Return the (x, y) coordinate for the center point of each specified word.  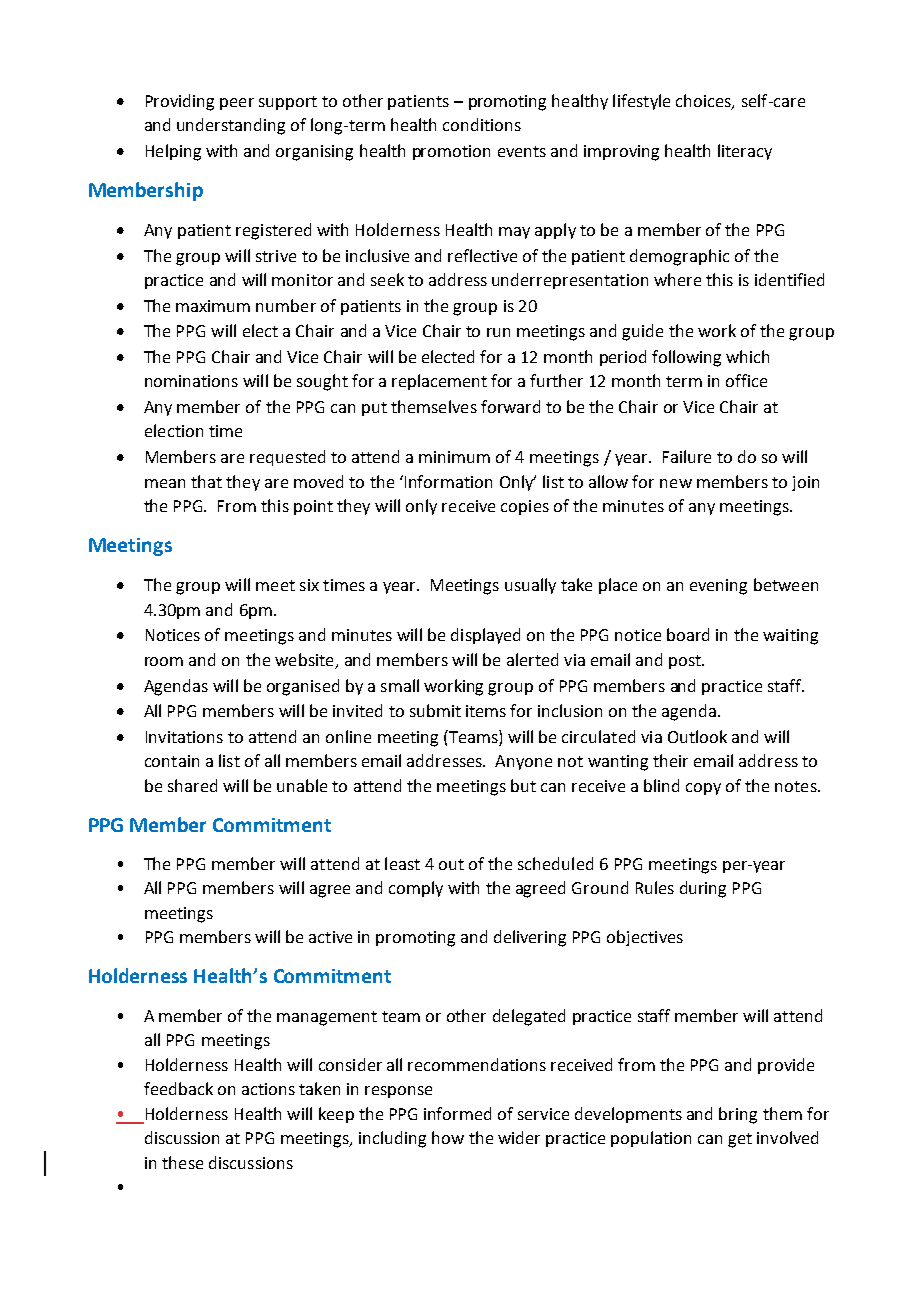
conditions (482, 124)
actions (268, 1089)
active (330, 937)
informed (457, 1113)
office (746, 380)
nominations (191, 381)
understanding (231, 126)
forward (510, 406)
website (304, 659)
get (740, 1140)
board (688, 634)
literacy (745, 152)
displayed (485, 636)
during (703, 889)
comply (416, 889)
